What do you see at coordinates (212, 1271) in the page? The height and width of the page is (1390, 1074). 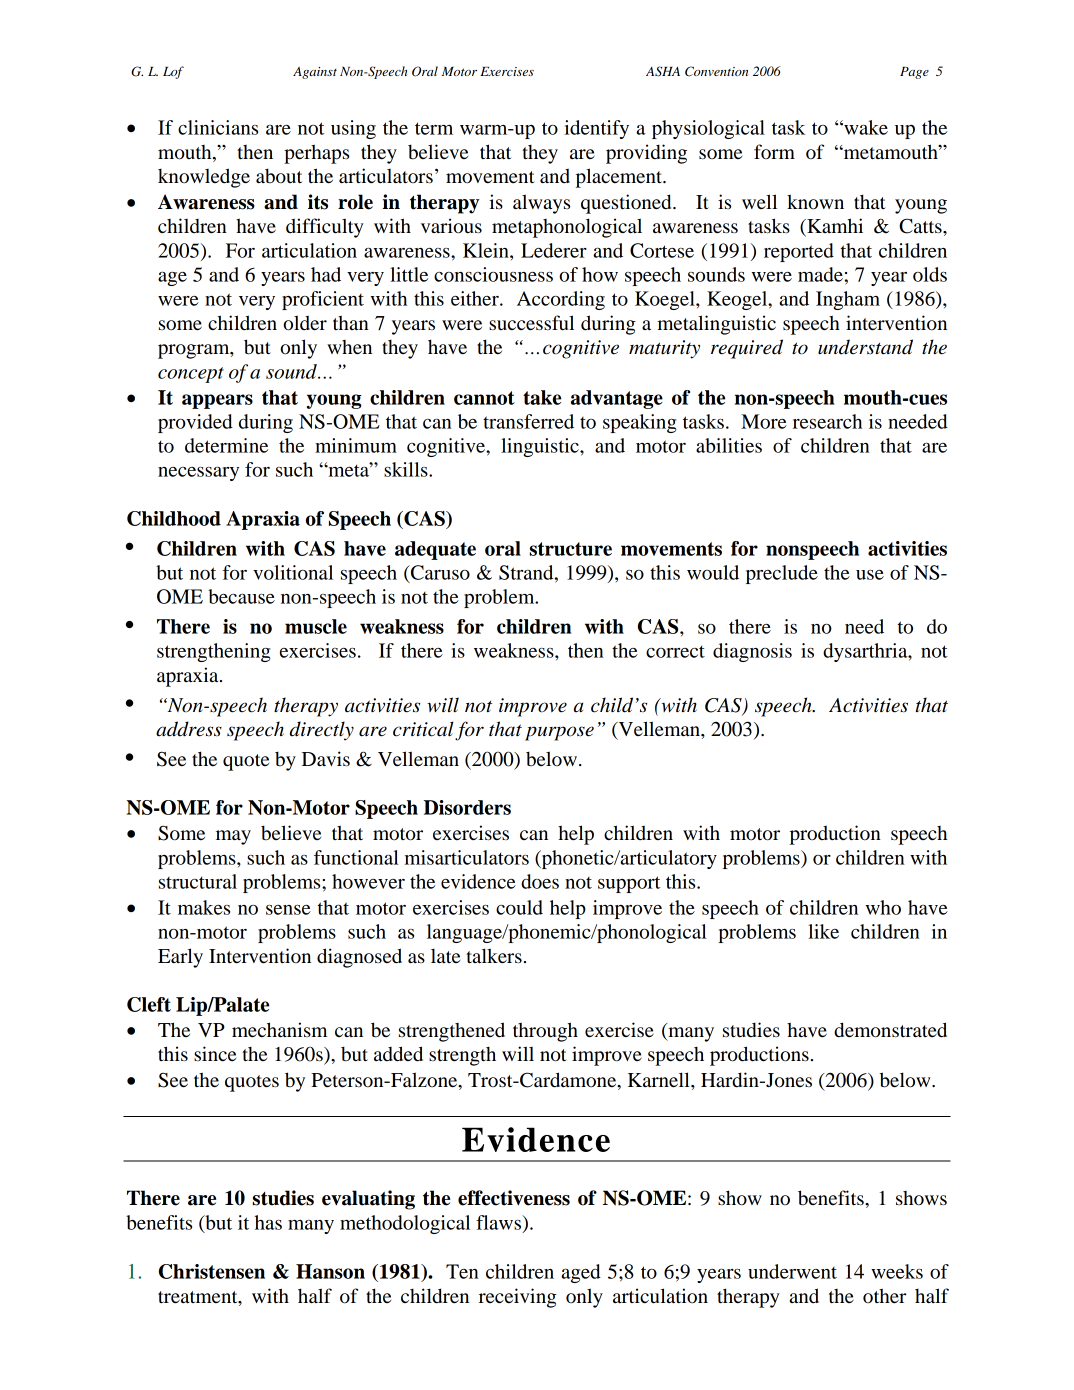 I see `Christensen` at bounding box center [212, 1271].
